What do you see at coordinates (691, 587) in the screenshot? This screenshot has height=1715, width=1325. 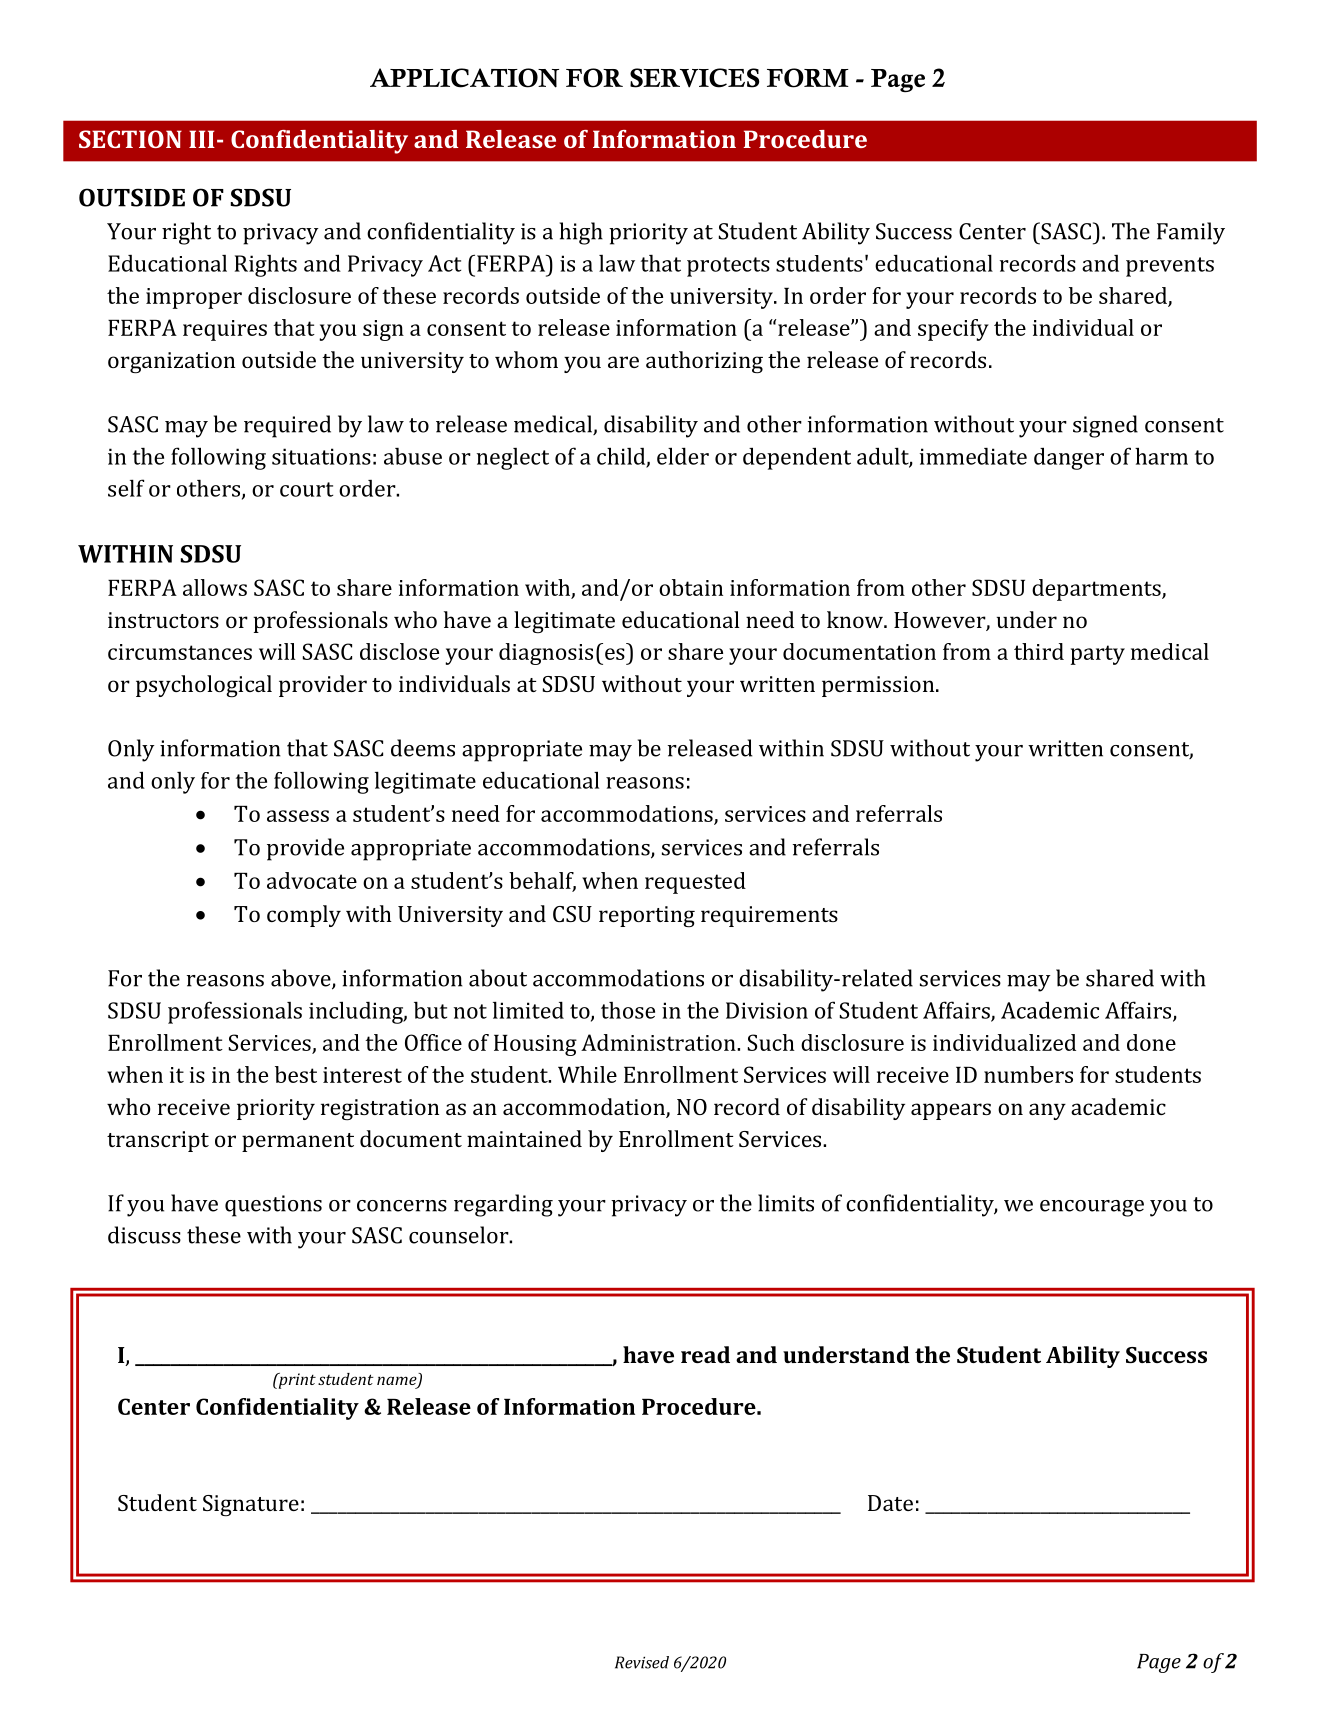 I see `obtain` at bounding box center [691, 587].
